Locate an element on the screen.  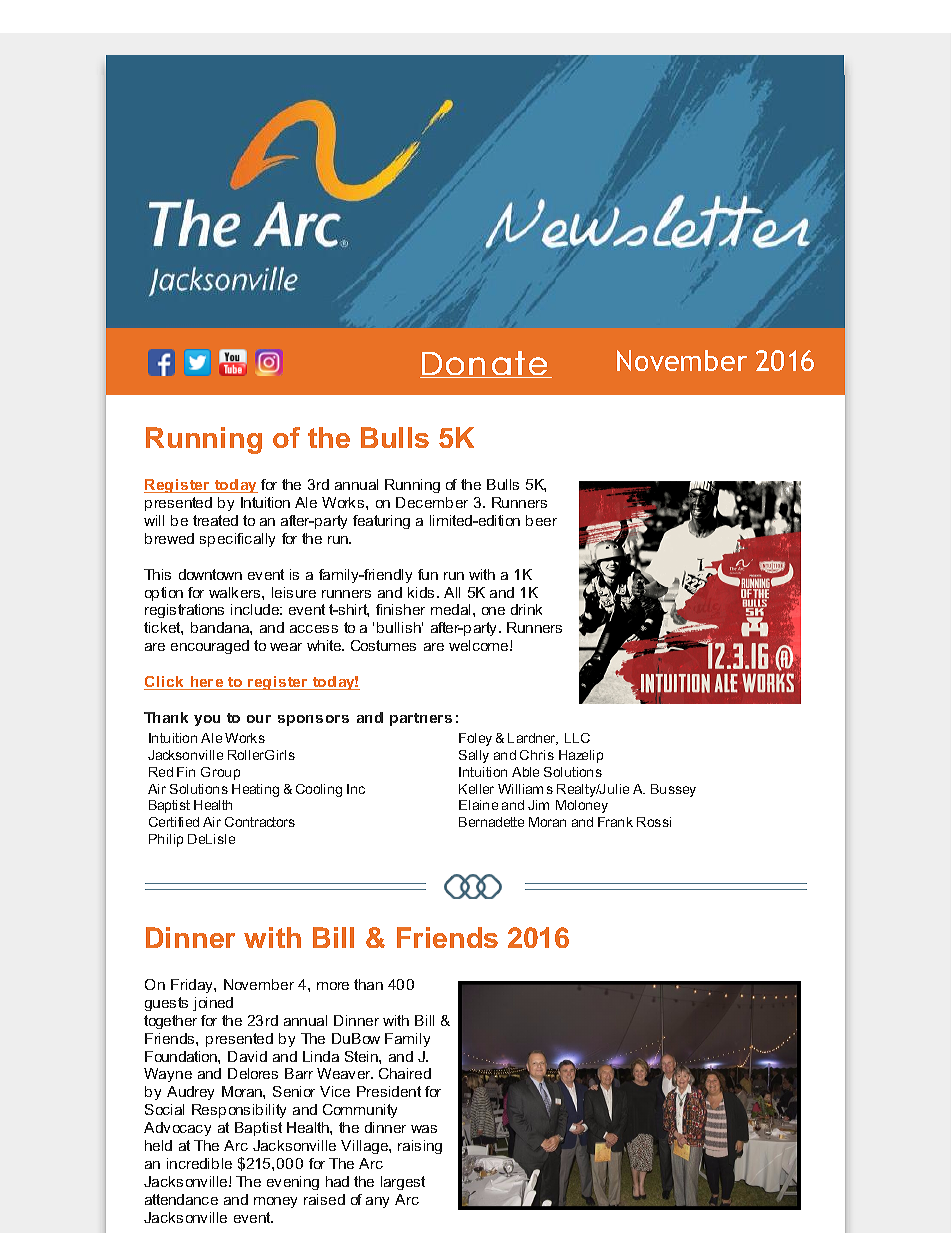
kids is located at coordinates (421, 592).
